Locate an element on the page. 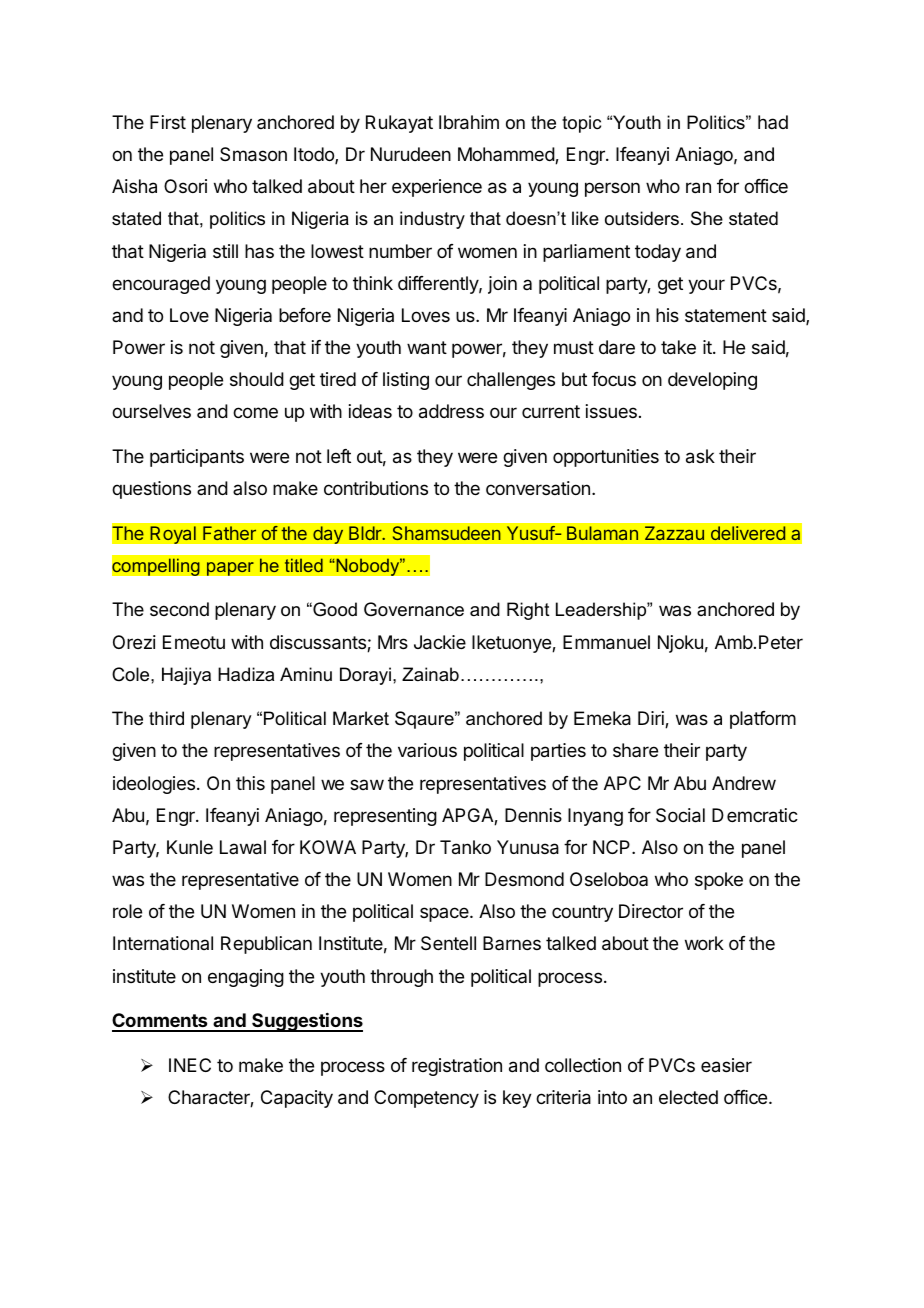 This page has width=924, height=1308. Diri is located at coordinates (652, 719).
